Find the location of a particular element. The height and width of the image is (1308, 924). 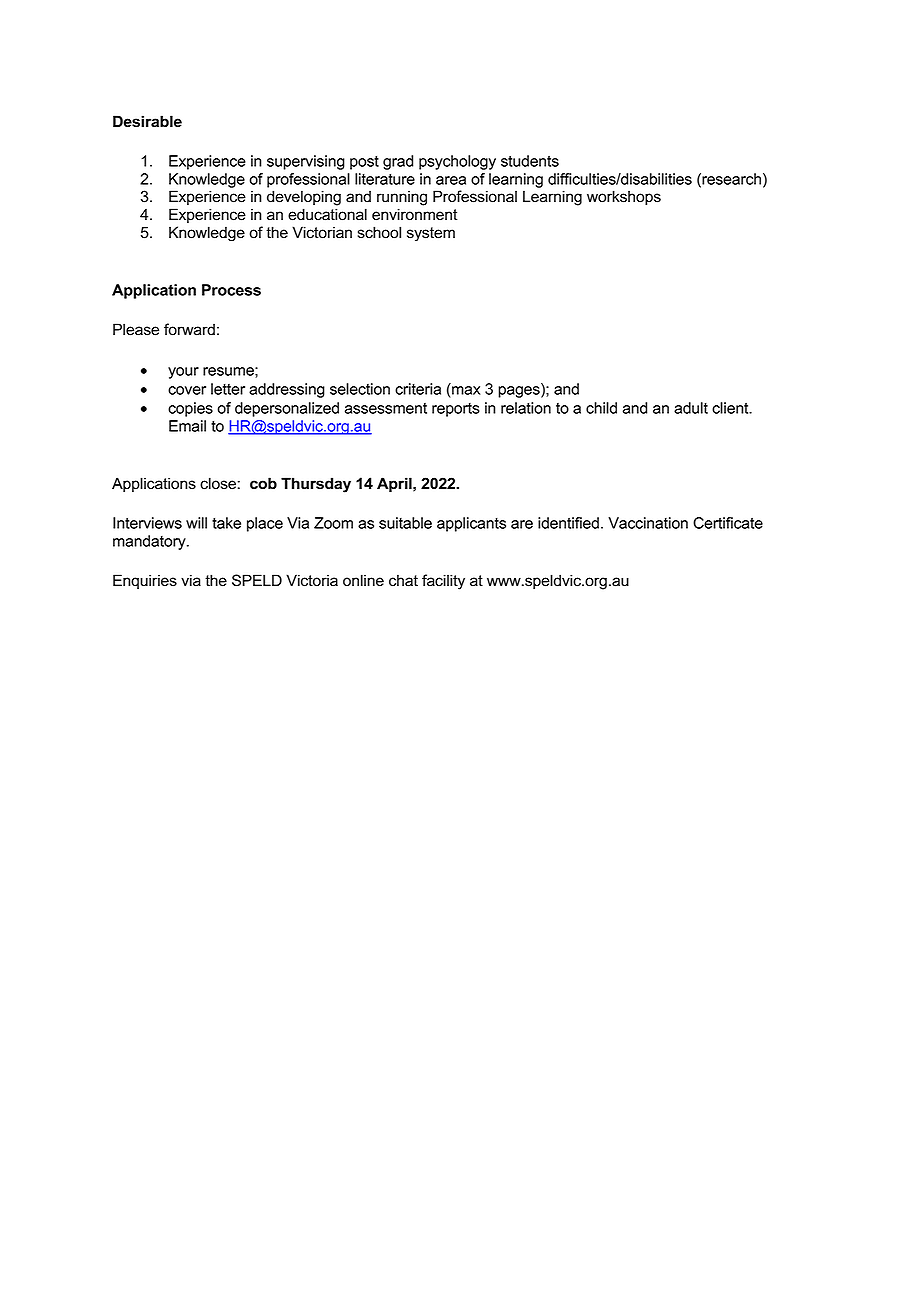

your is located at coordinates (183, 373).
